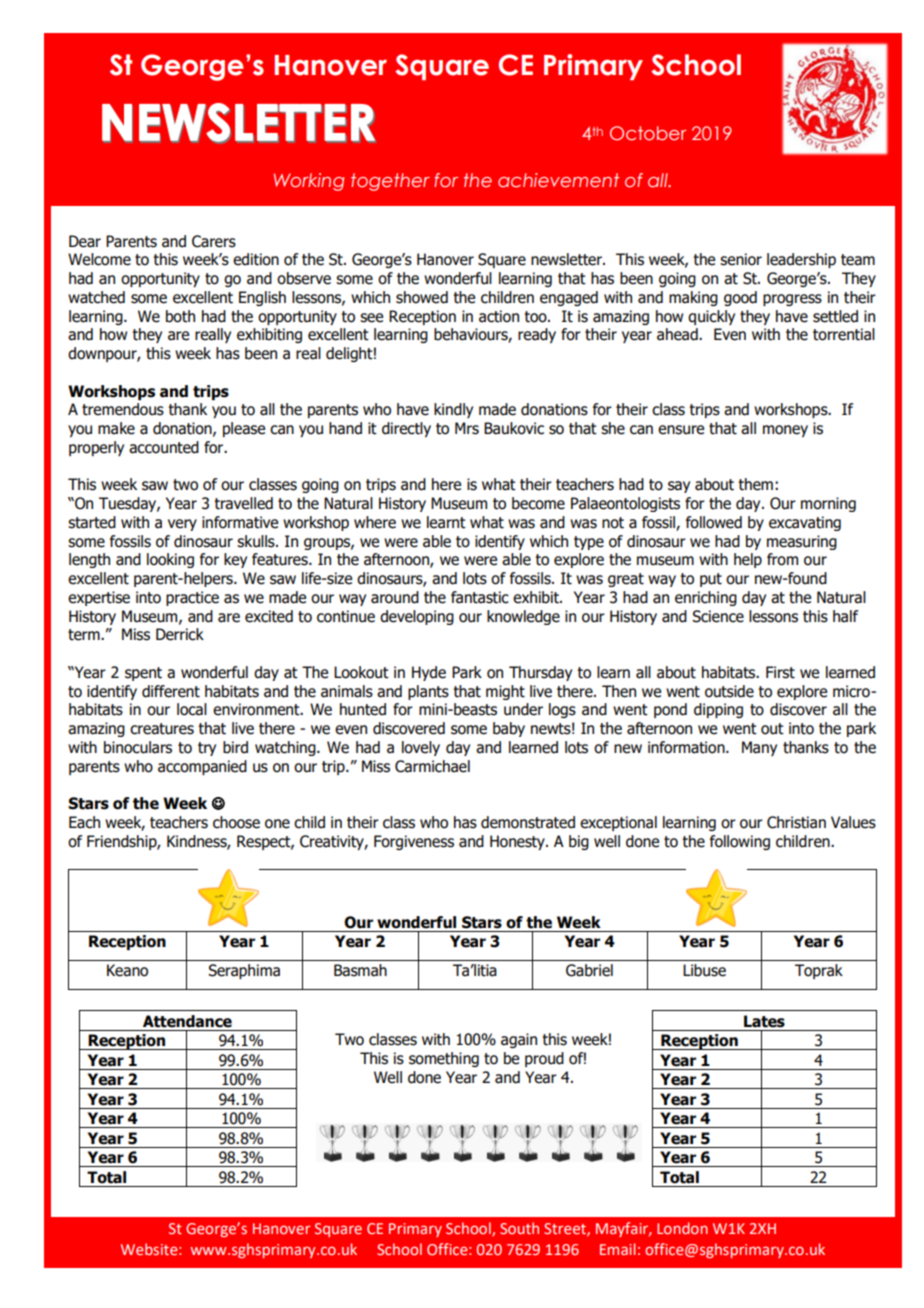  I want to click on together, so click(390, 182).
